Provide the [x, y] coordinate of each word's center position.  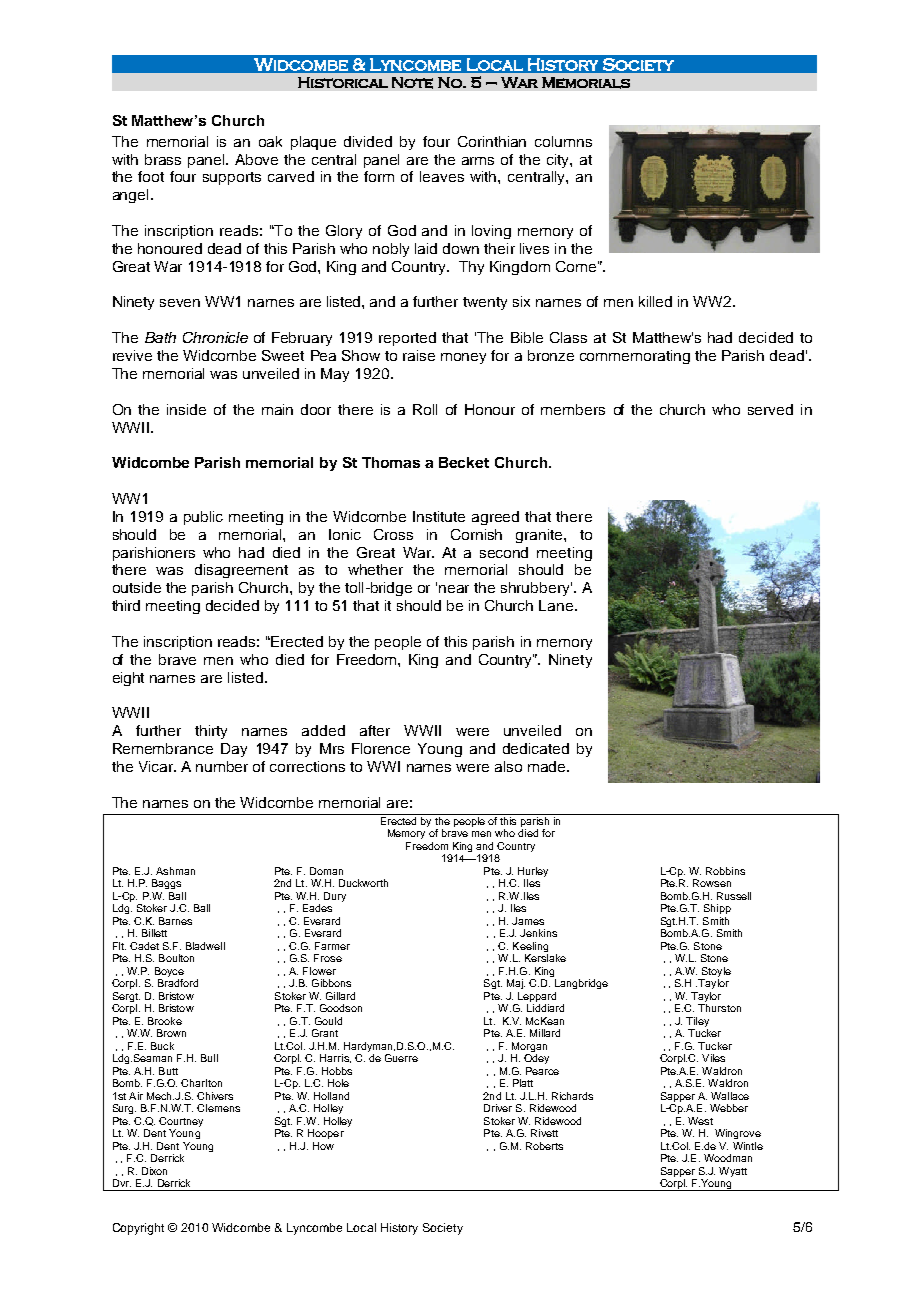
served [770, 409]
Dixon [154, 1171]
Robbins [725, 871]
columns [563, 141]
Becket [464, 462]
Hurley [533, 873]
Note [412, 83]
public [203, 518]
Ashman [175, 871]
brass [163, 159]
